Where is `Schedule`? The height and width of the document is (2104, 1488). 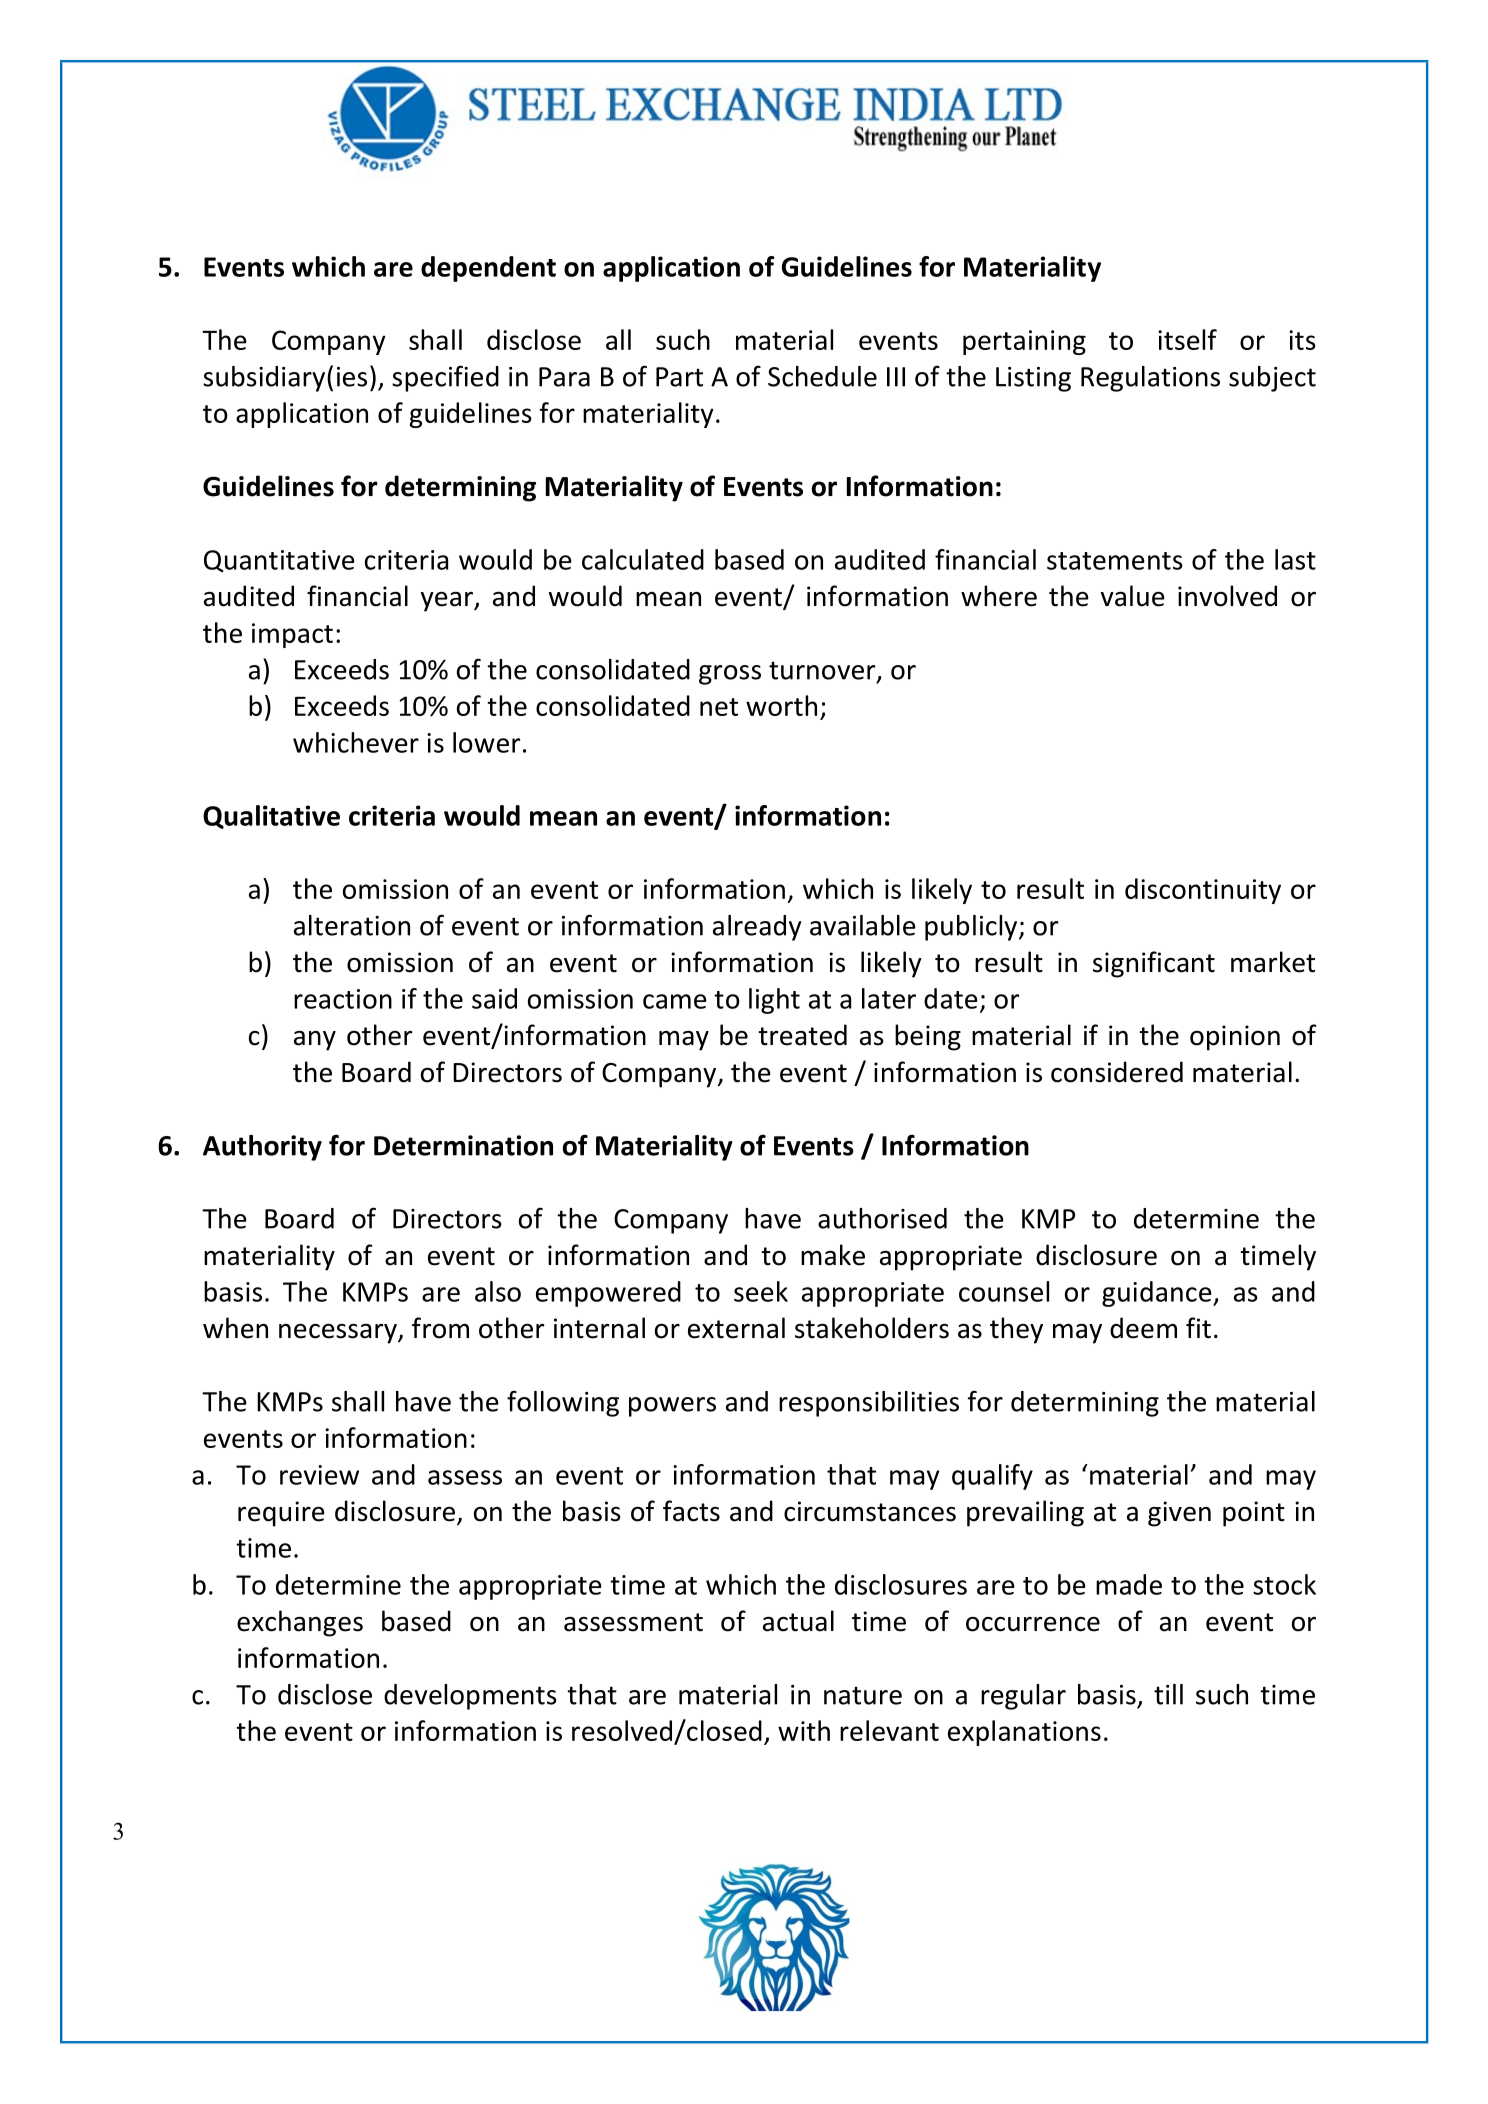 Schedule is located at coordinates (822, 376).
